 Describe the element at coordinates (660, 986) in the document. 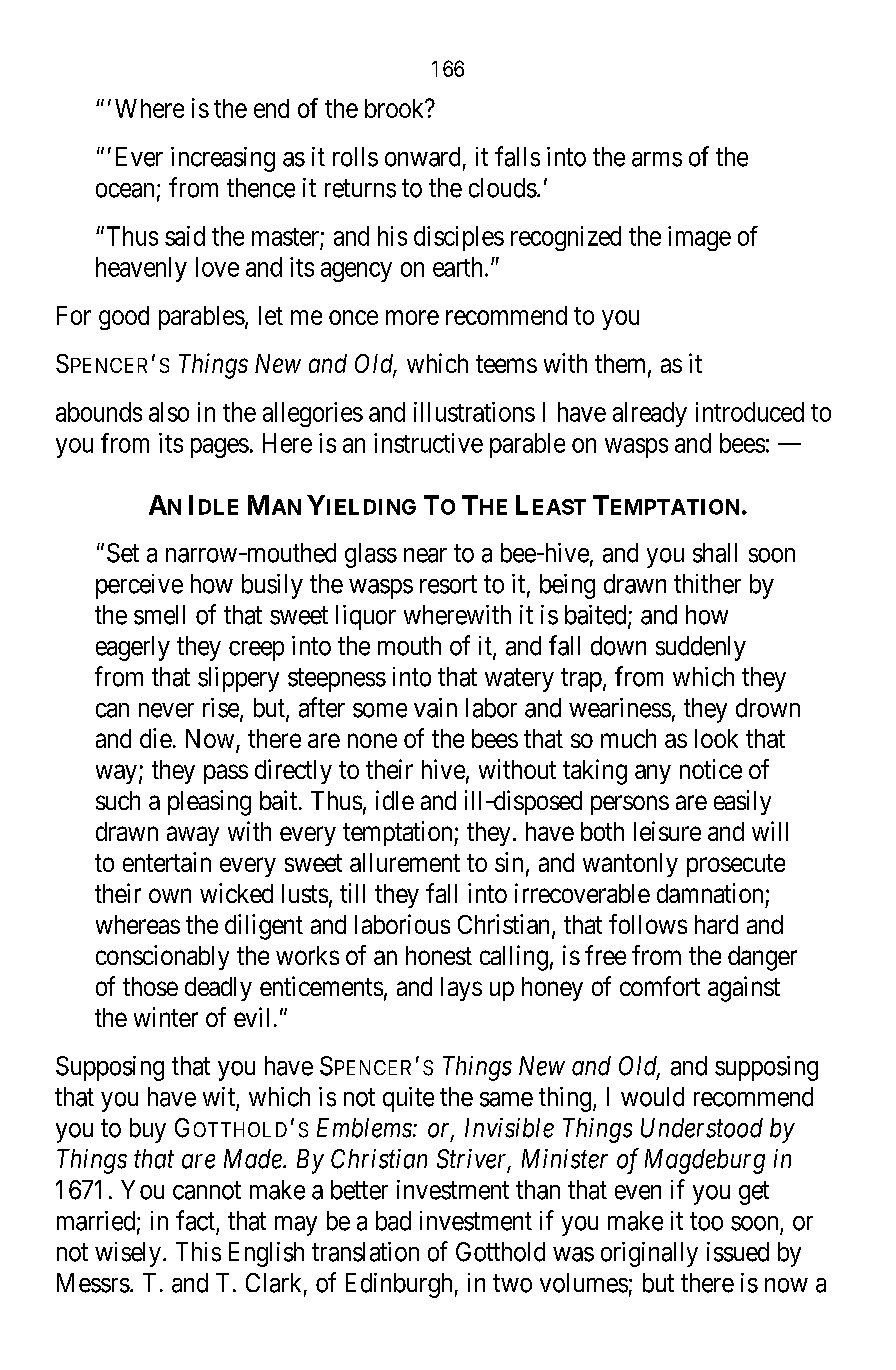

I see `comfort` at that location.
